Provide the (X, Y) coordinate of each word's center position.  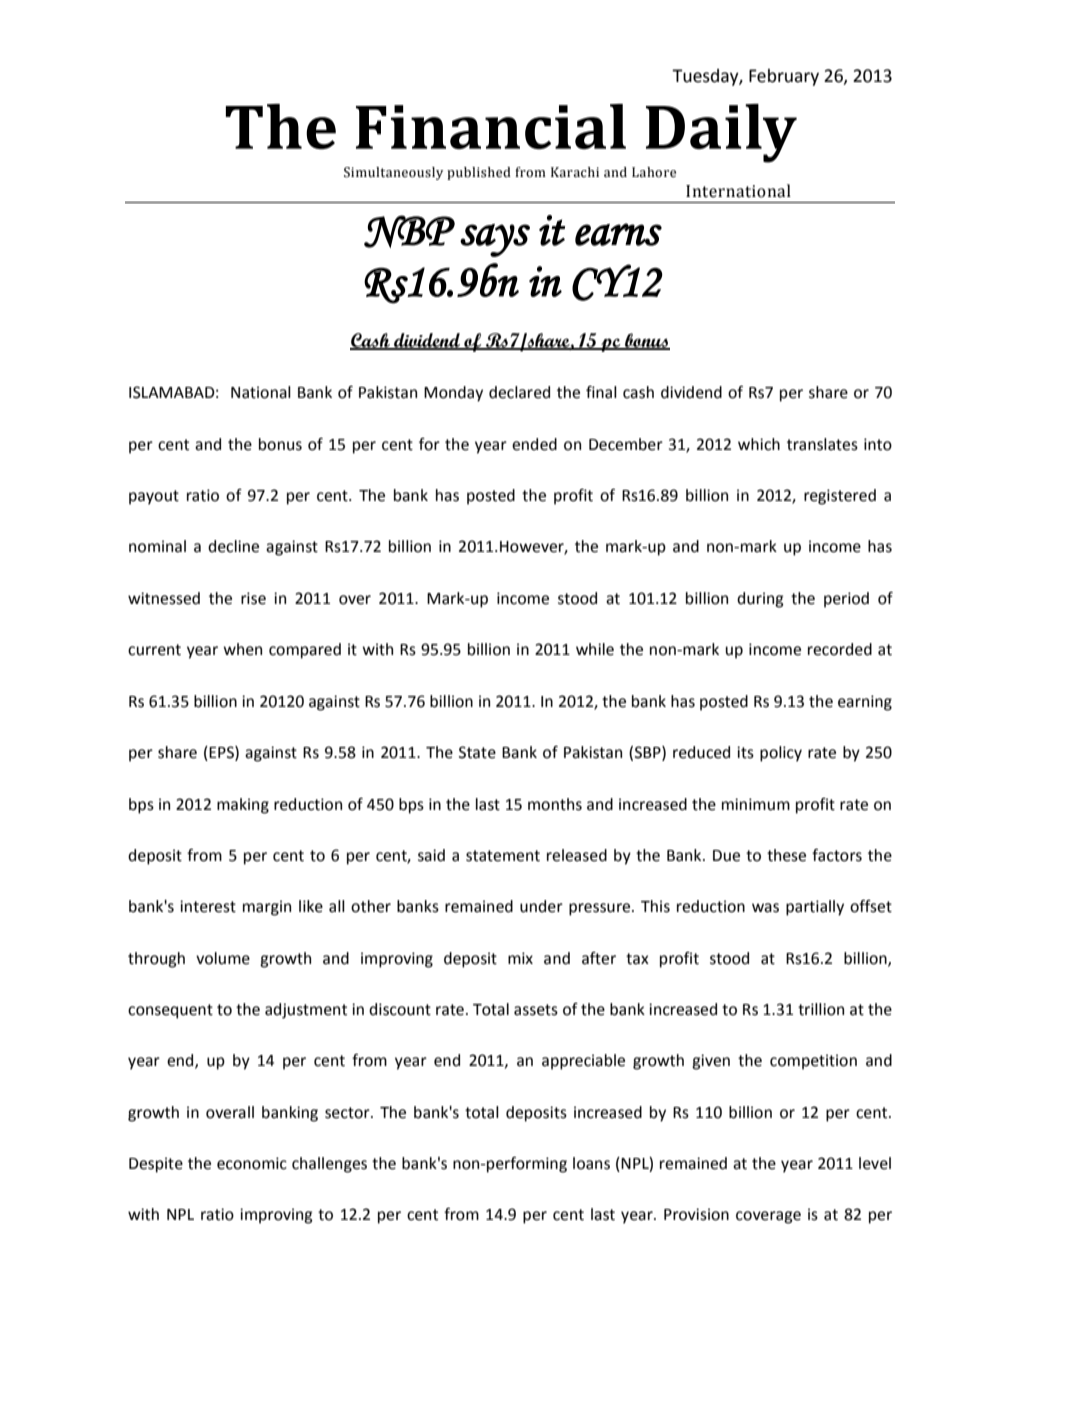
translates (822, 444)
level (875, 1163)
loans (591, 1163)
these (786, 855)
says (495, 240)
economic (252, 1163)
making (243, 806)
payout (154, 497)
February (784, 77)
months (555, 804)
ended (534, 444)
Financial (491, 126)
